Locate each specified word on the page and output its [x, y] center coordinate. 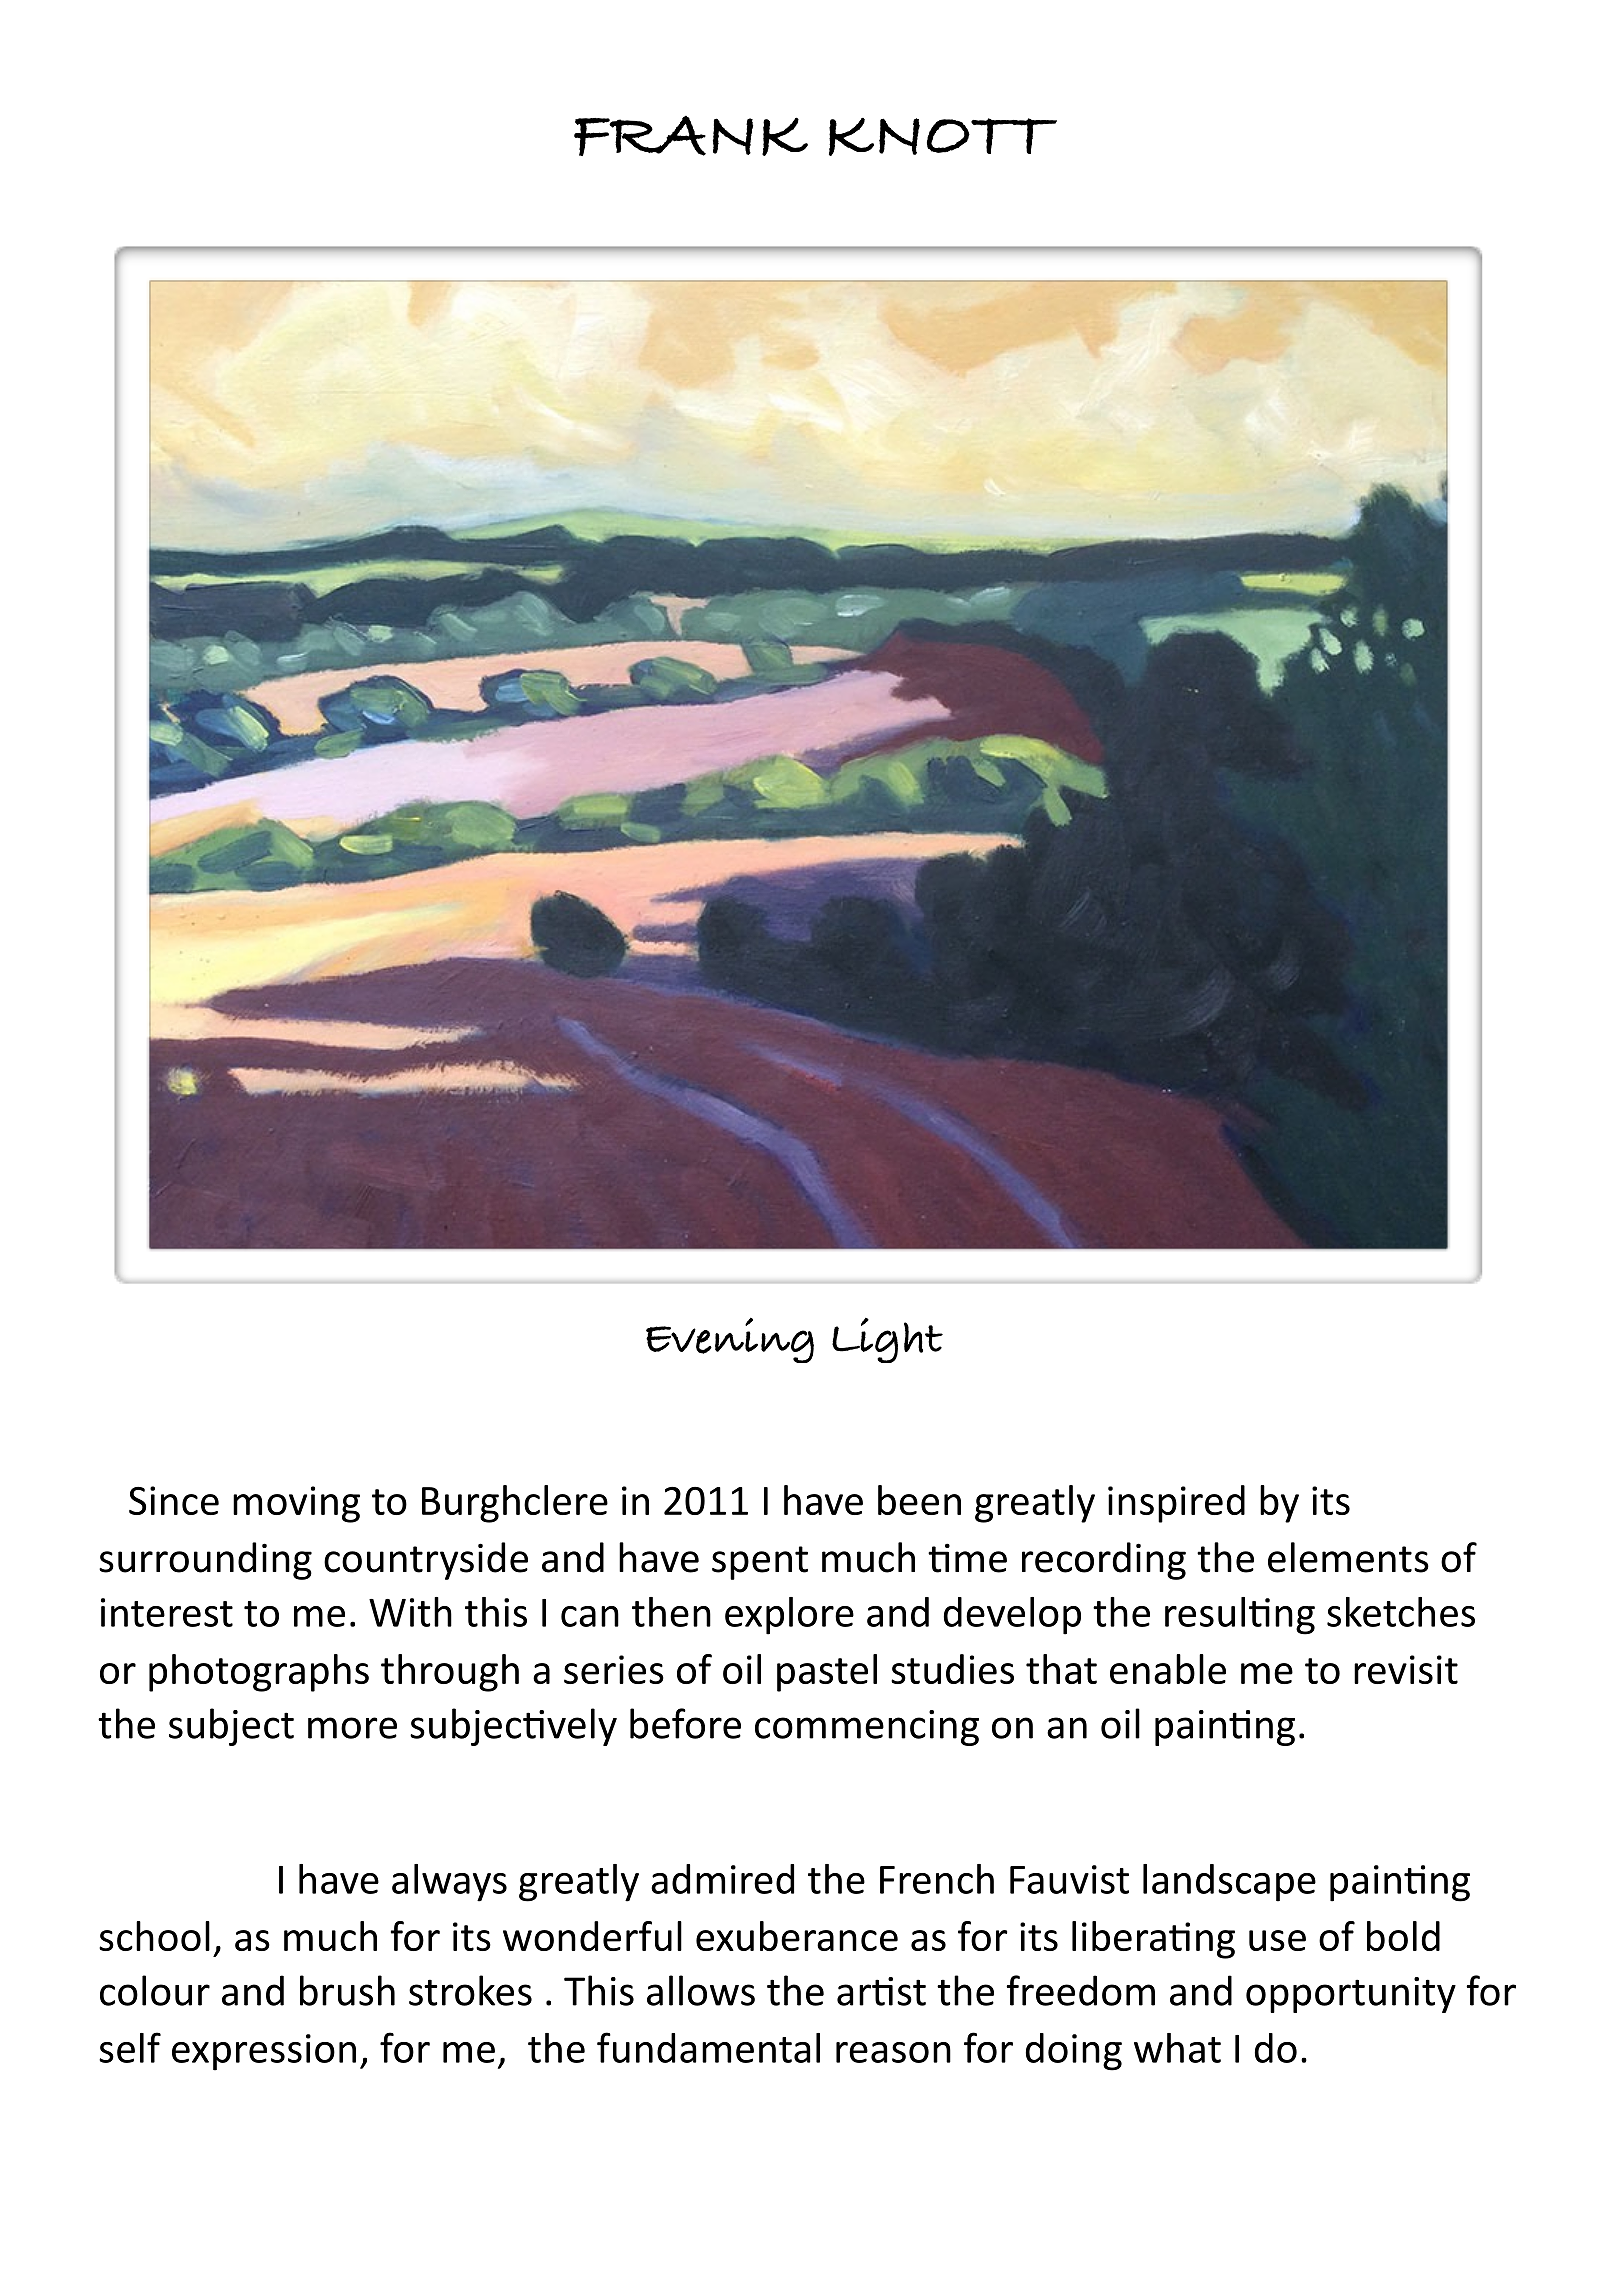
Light [887, 1340]
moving [296, 1504]
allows [701, 1990]
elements [1348, 1557]
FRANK [691, 136]
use [1277, 1940]
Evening [730, 1340]
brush [347, 1990]
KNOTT [943, 137]
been [919, 1500]
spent [760, 1563]
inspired [1176, 1504]
